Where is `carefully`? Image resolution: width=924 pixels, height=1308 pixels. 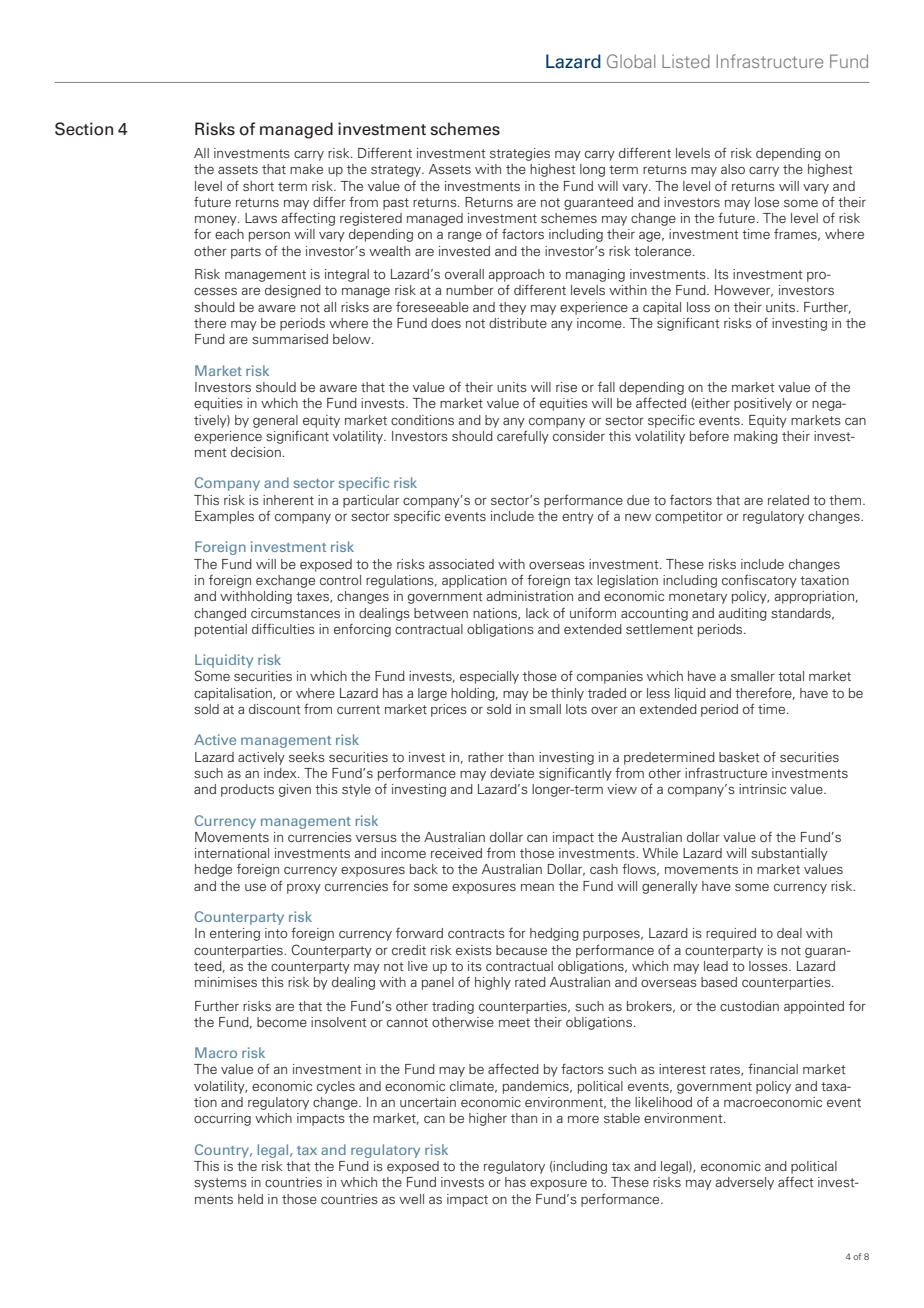
carefully is located at coordinates (523, 437).
